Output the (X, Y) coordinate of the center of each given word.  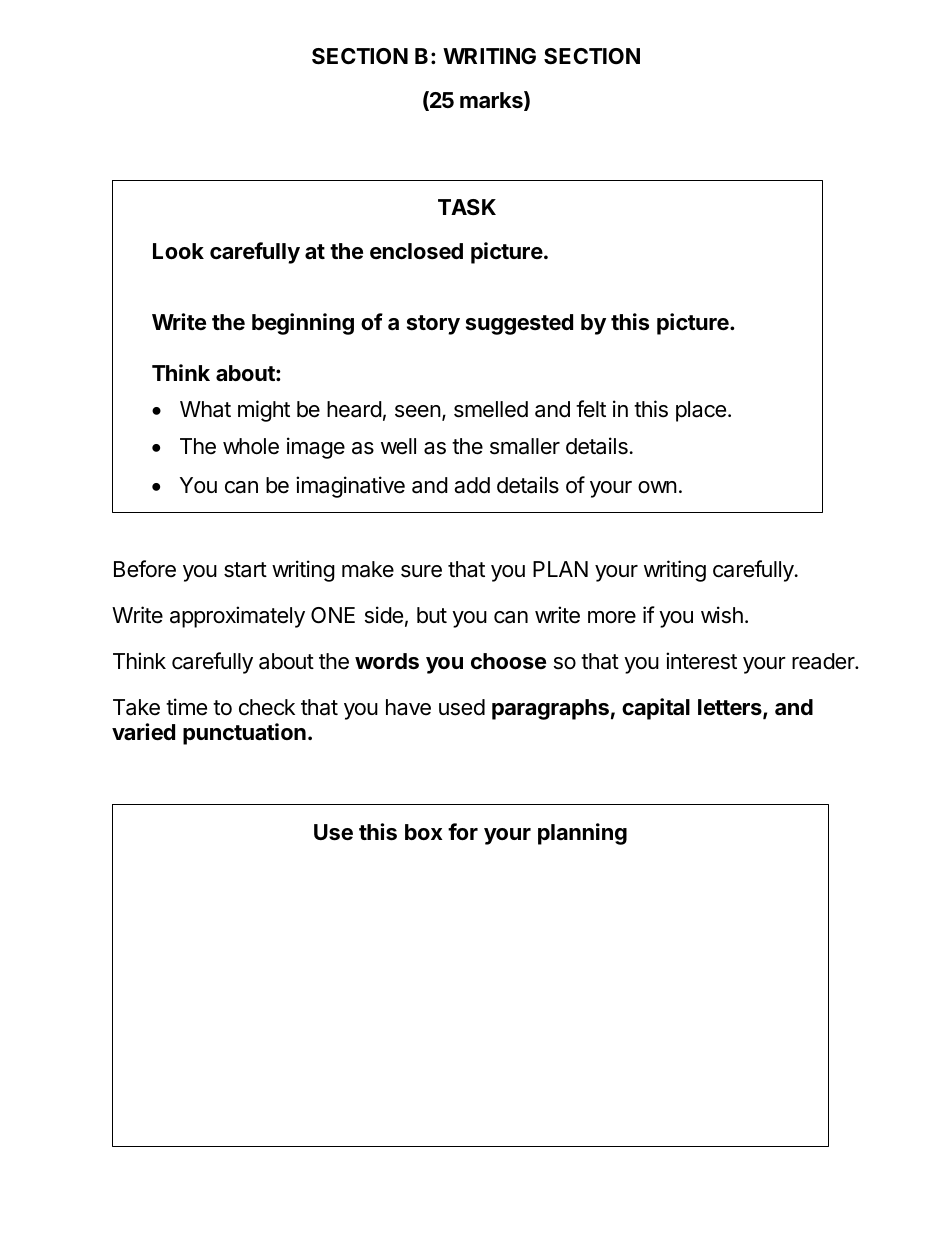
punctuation (244, 734)
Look (178, 251)
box (423, 832)
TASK (467, 207)
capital (656, 709)
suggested (519, 324)
